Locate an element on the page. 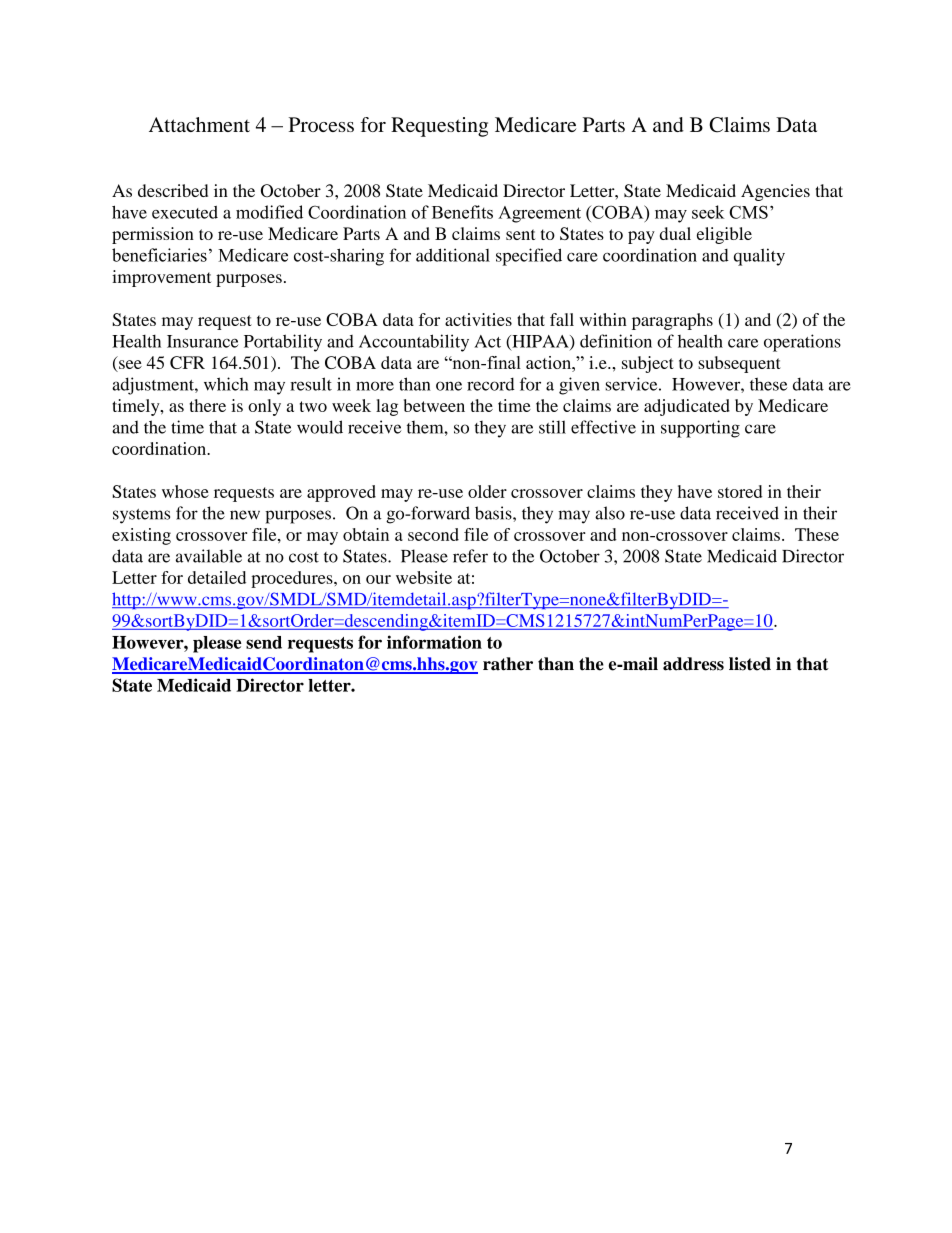  information is located at coordinates (434, 642).
